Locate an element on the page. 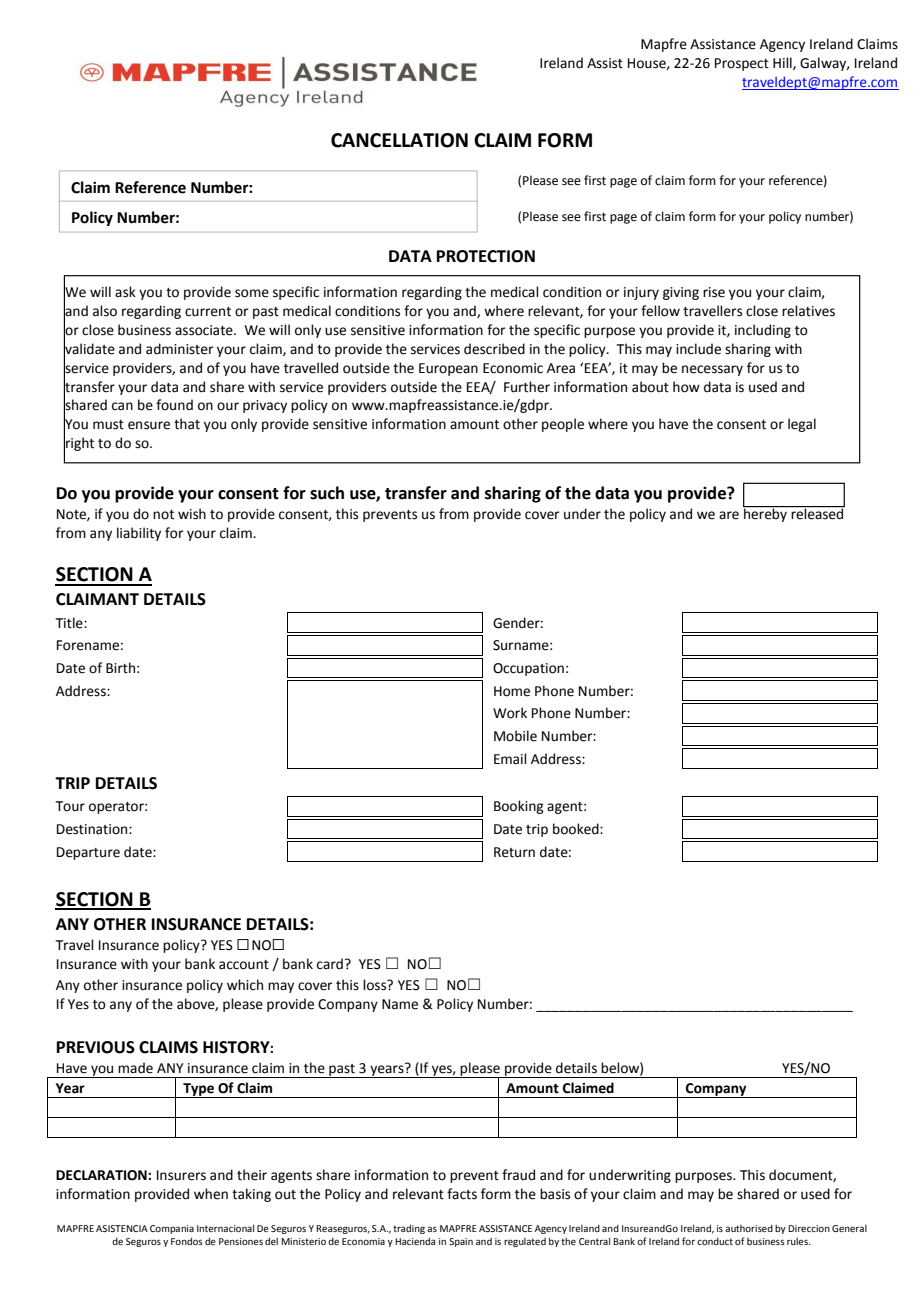  facts is located at coordinates (462, 1194).
